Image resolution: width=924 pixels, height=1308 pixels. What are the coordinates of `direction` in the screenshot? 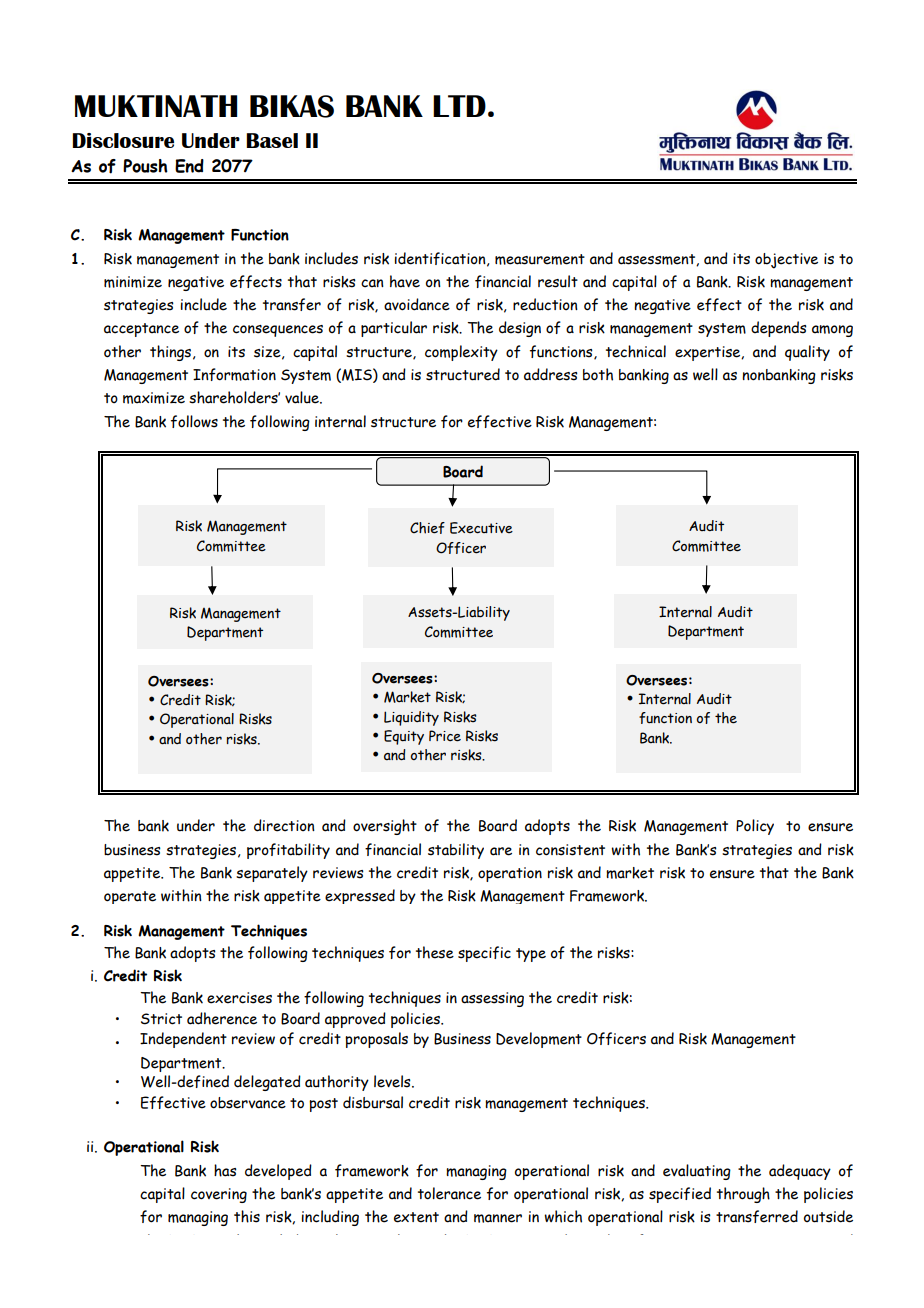 It's located at (284, 825).
